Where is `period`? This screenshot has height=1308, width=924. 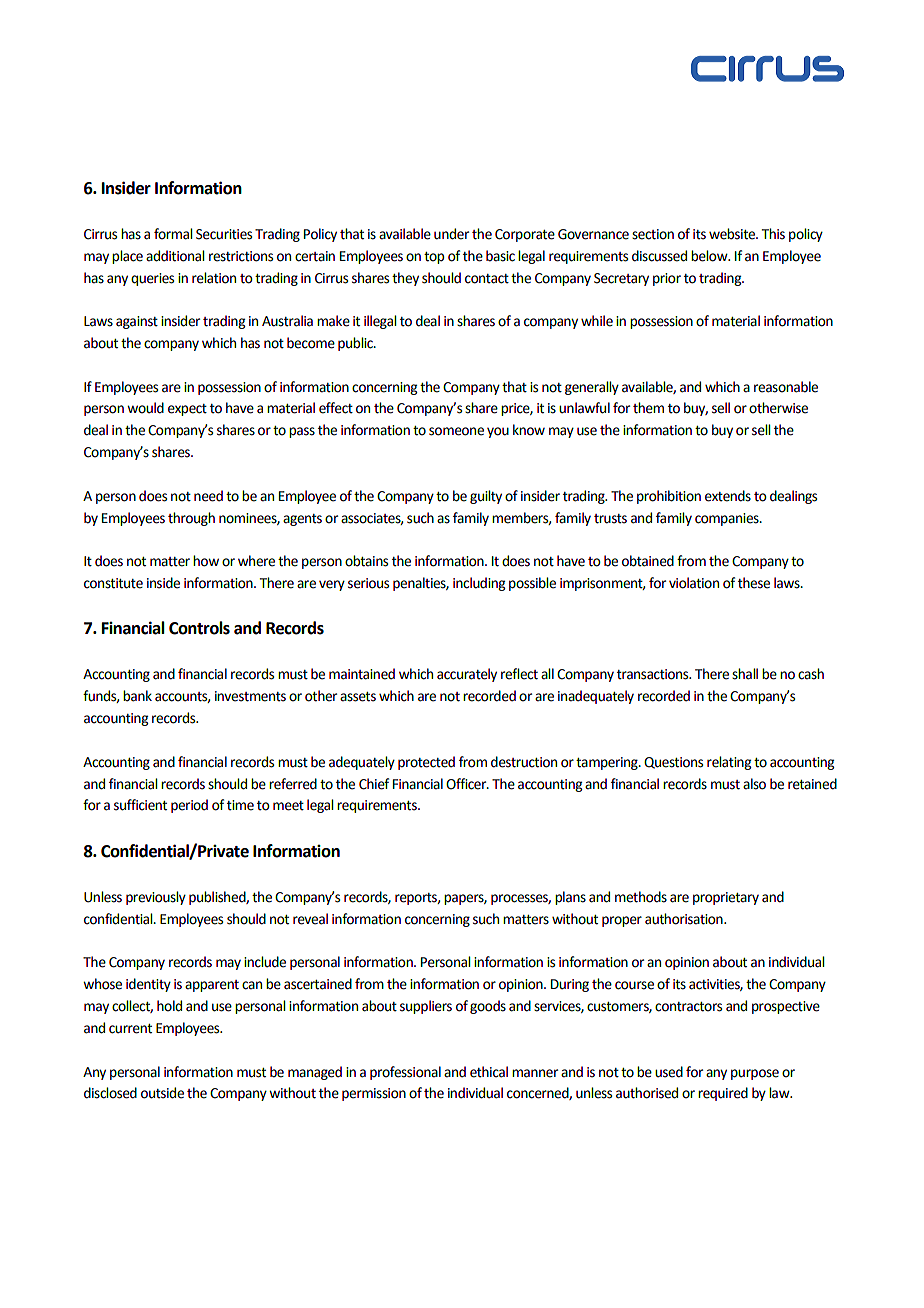
period is located at coordinates (189, 806).
